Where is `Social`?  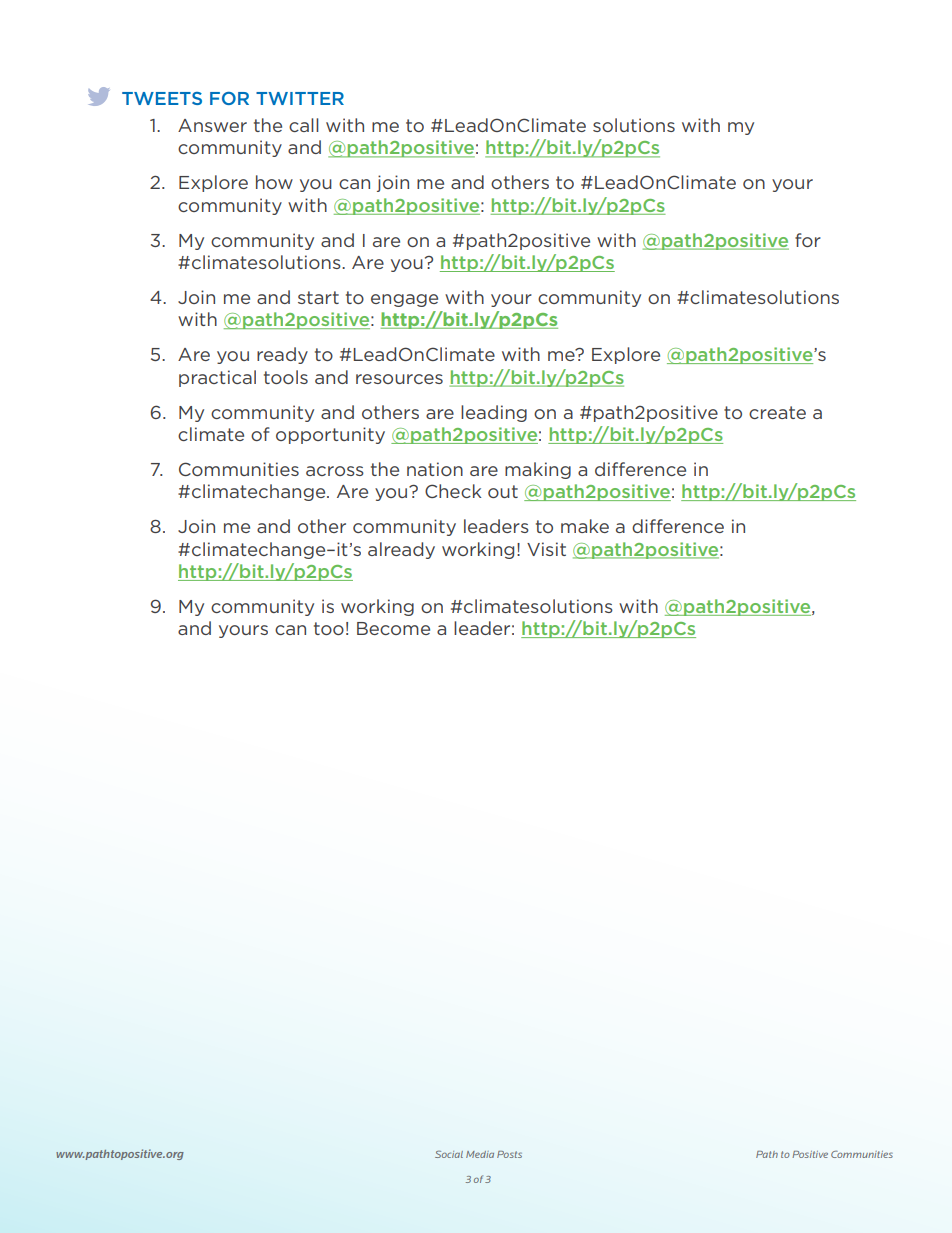
Social is located at coordinates (449, 1154).
